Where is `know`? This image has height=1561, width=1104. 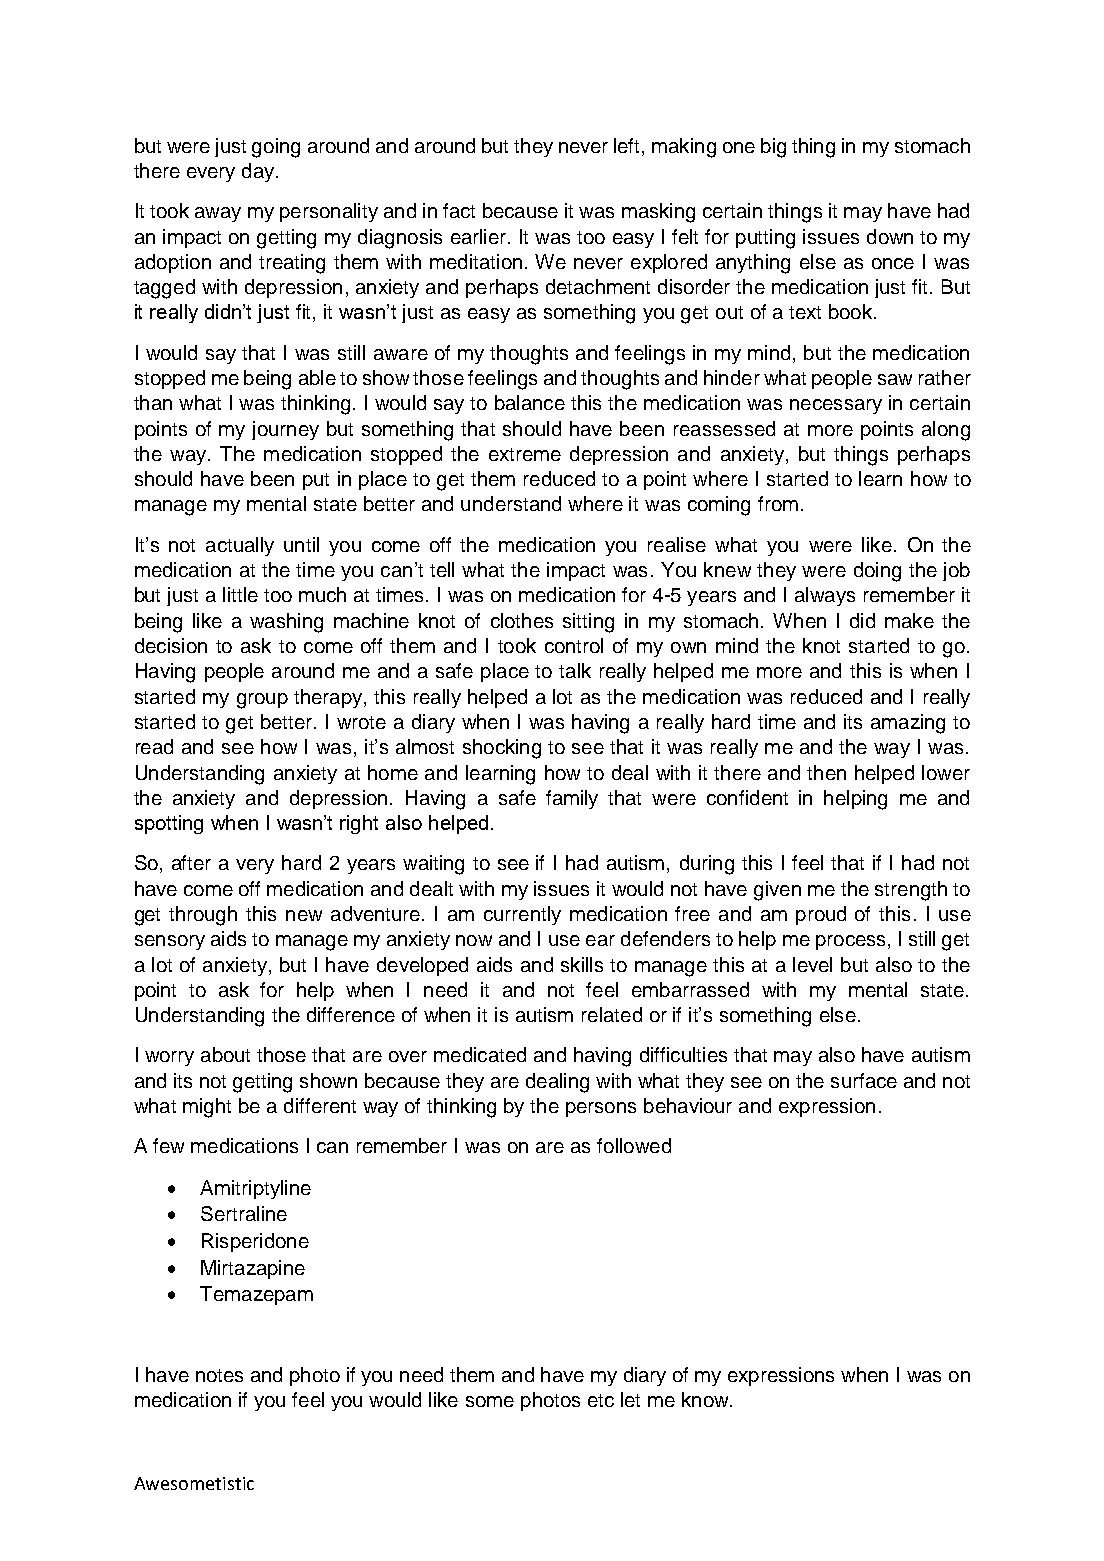 know is located at coordinates (706, 1399).
